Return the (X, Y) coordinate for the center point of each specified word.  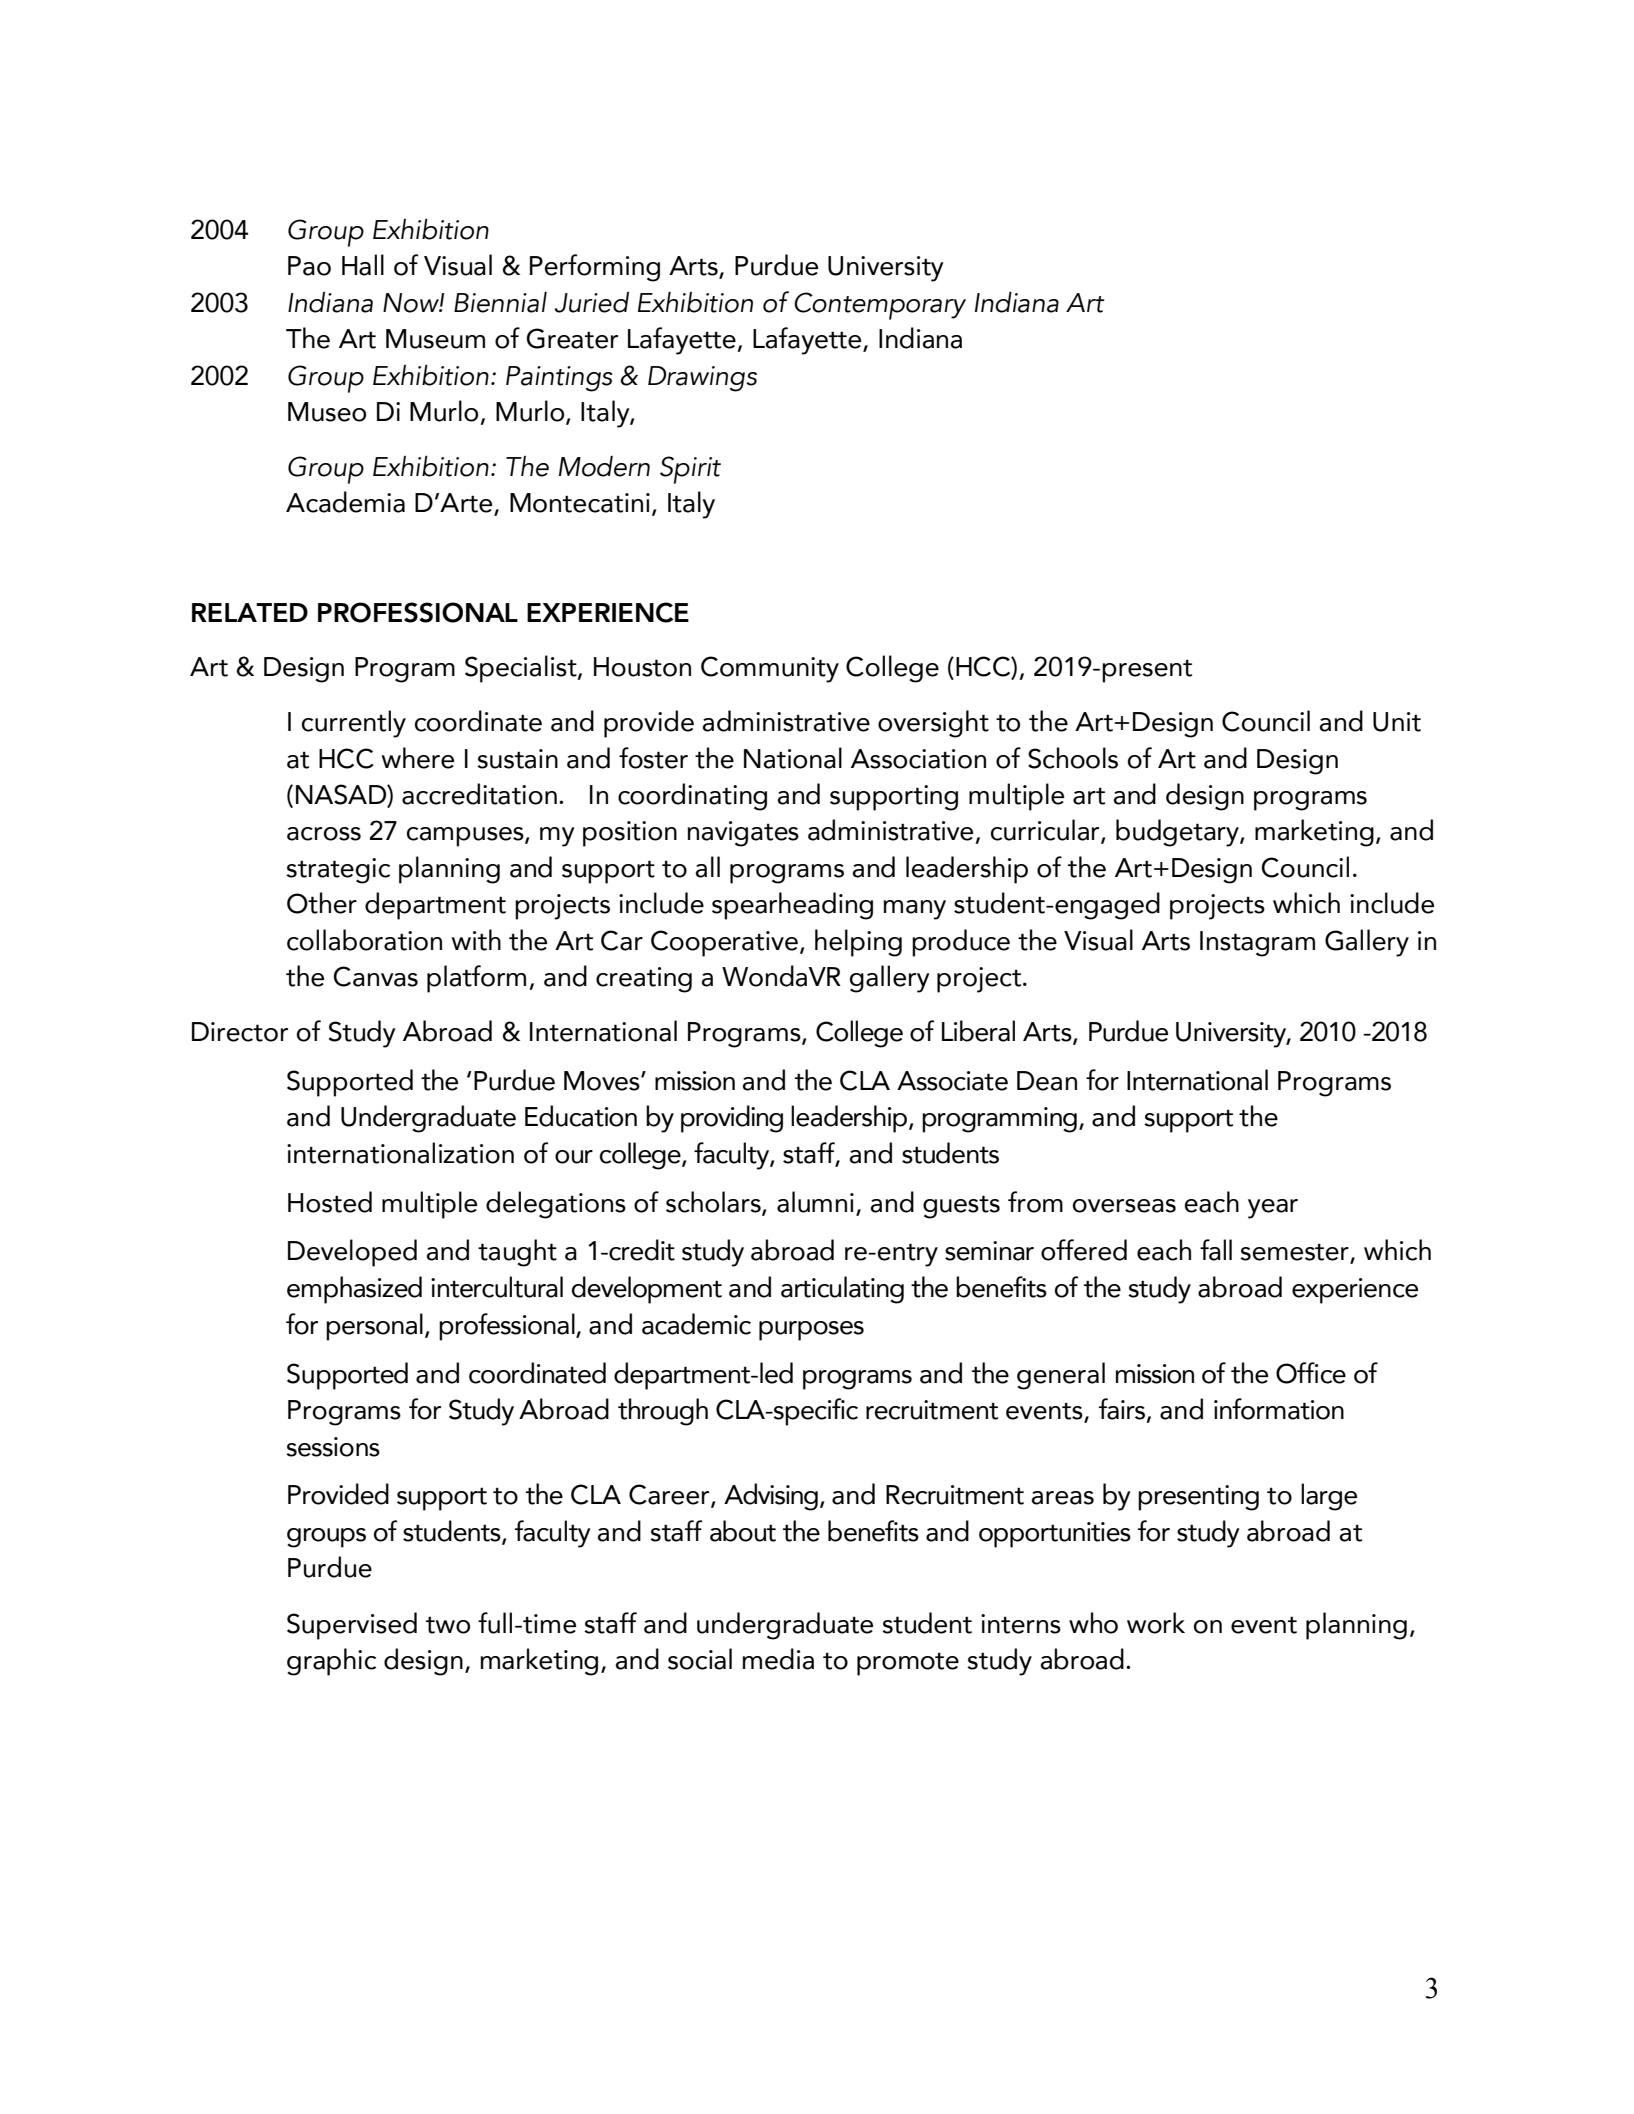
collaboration (364, 940)
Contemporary (880, 306)
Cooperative (724, 943)
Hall (363, 265)
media (778, 1659)
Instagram (1257, 944)
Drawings (702, 379)
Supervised (352, 1626)
